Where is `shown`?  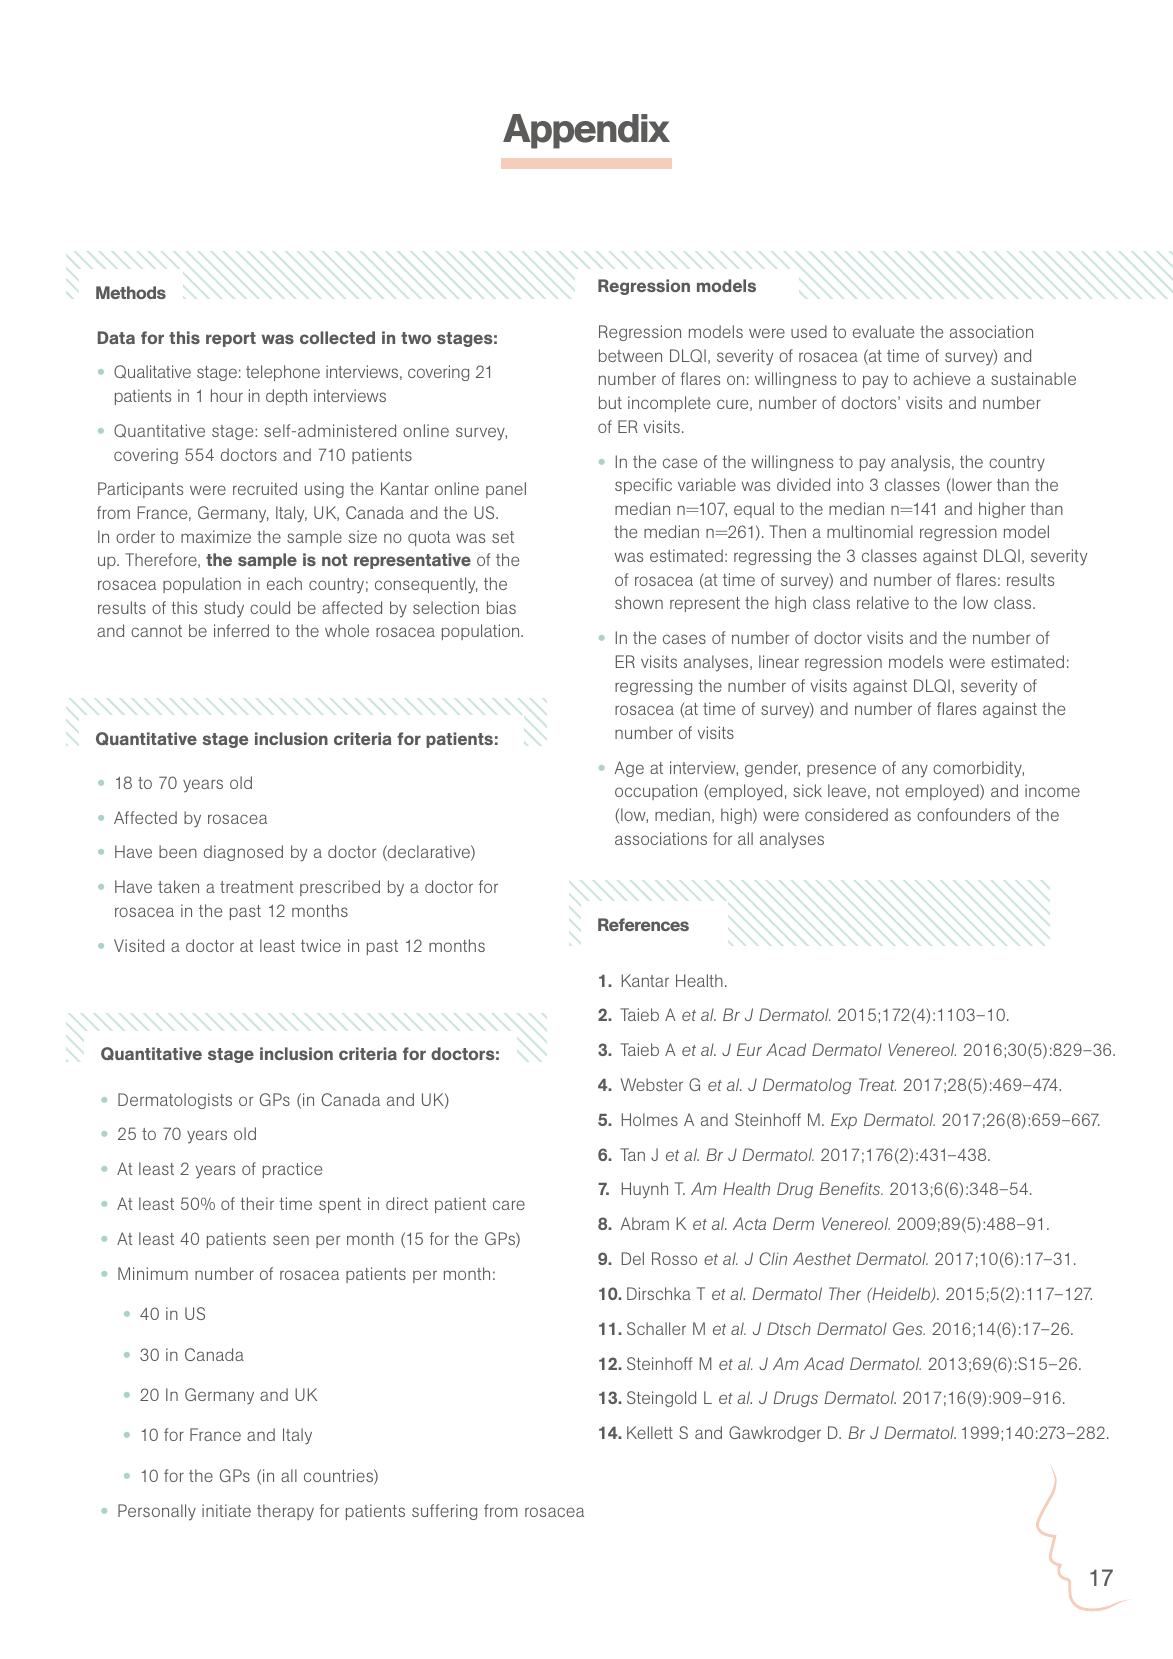 shown is located at coordinates (639, 602).
